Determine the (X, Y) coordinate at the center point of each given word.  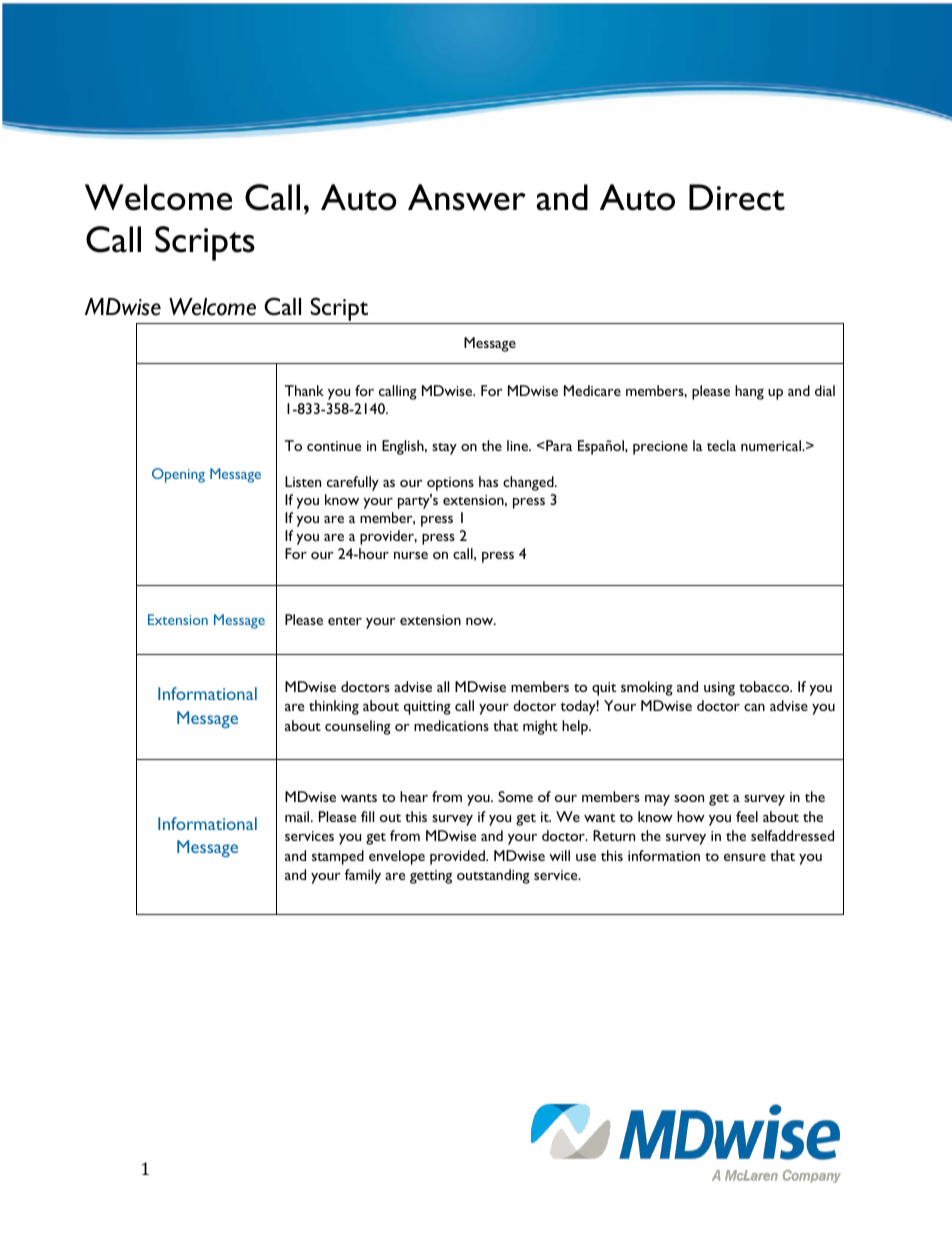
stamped (338, 857)
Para (558, 445)
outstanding (493, 876)
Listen (303, 481)
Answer (467, 197)
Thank (304, 390)
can (754, 707)
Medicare (592, 390)
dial (825, 390)
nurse (411, 555)
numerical (772, 445)
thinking (334, 707)
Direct (737, 197)
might (540, 727)
